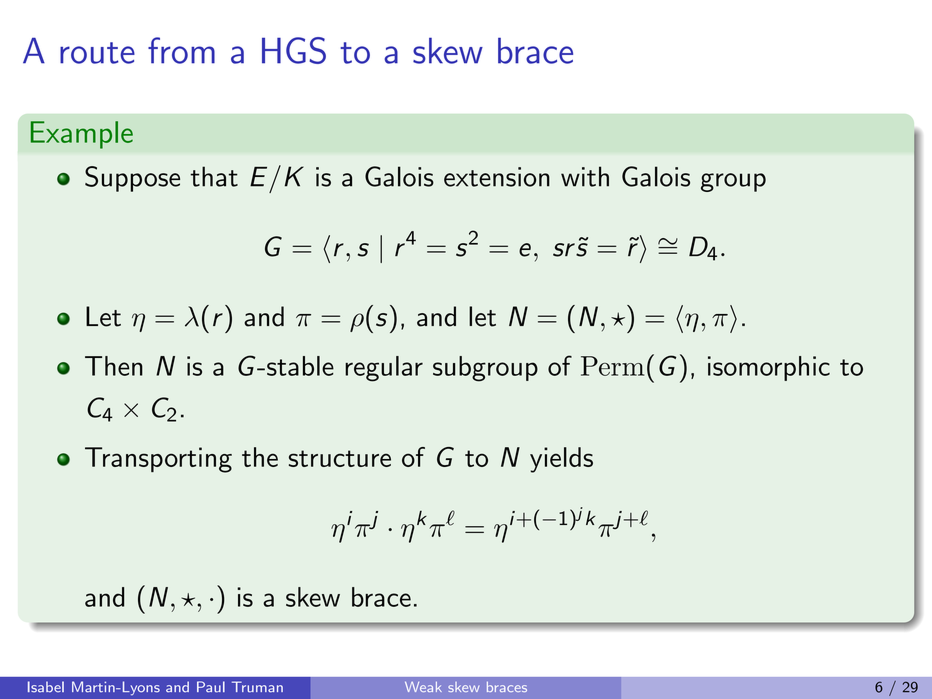 The height and width of the document is (699, 932). I want to click on structure, so click(340, 458).
